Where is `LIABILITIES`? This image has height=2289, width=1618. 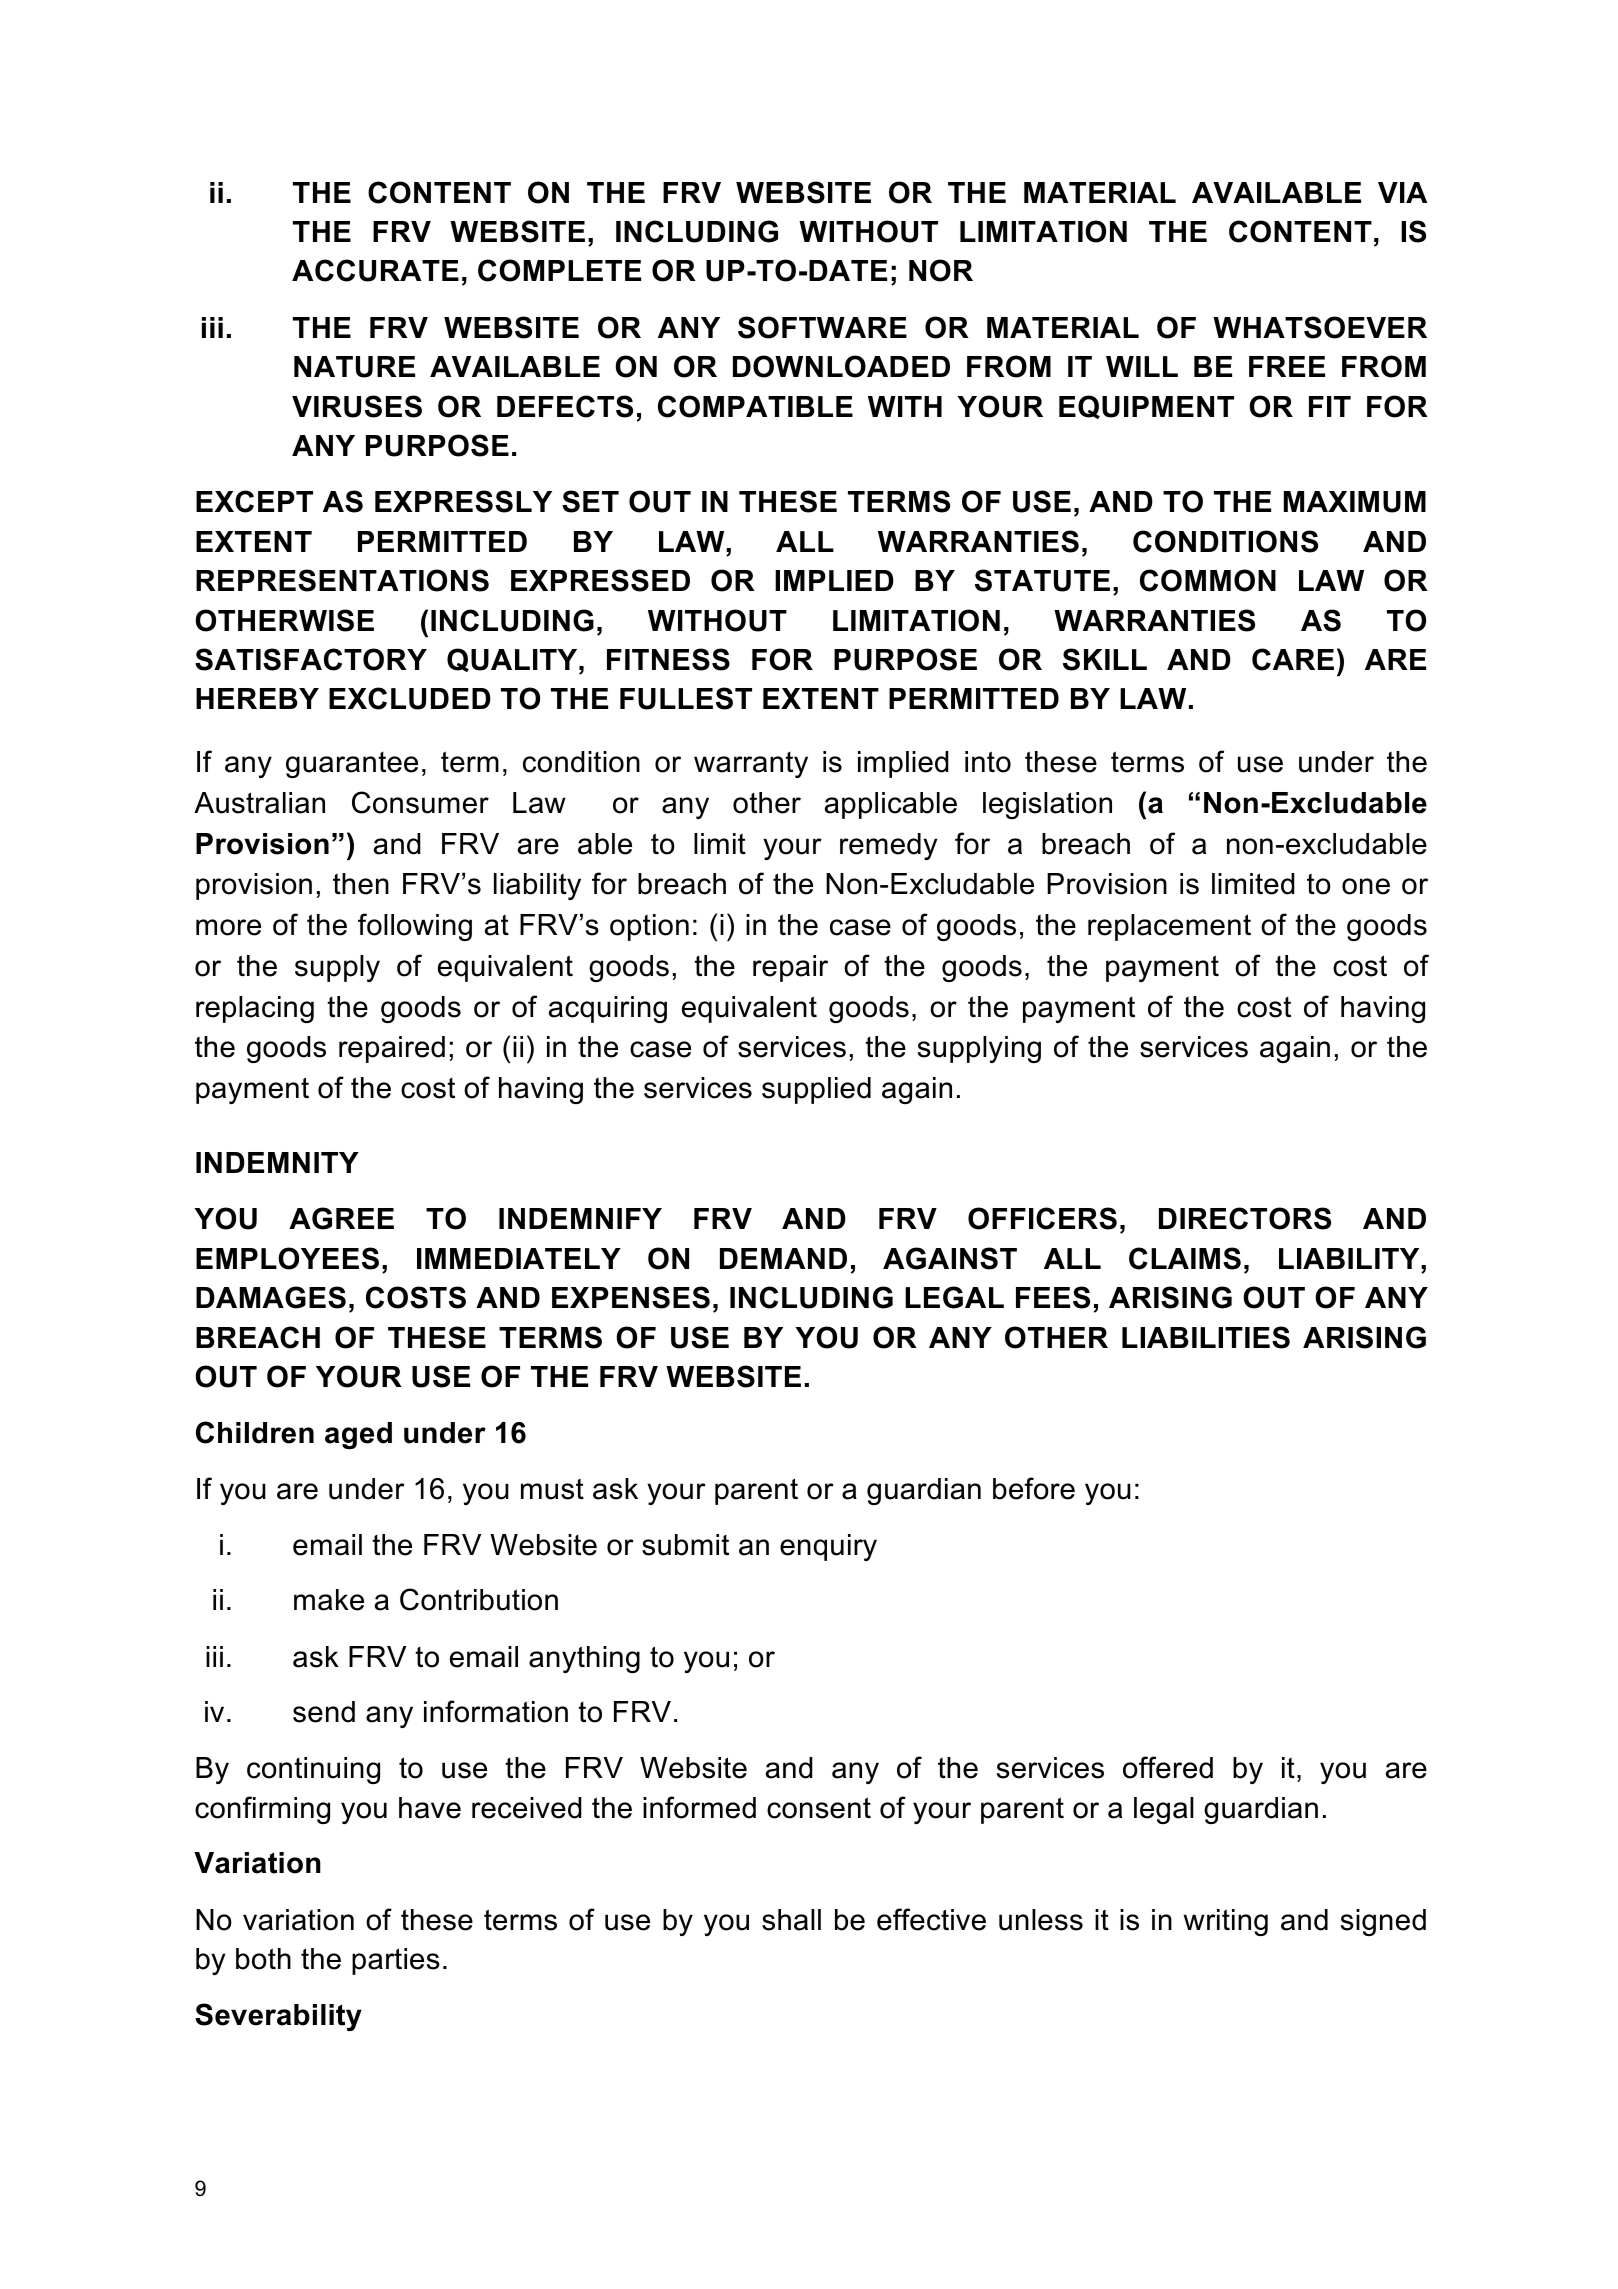
LIABILITIES is located at coordinates (1206, 1337).
